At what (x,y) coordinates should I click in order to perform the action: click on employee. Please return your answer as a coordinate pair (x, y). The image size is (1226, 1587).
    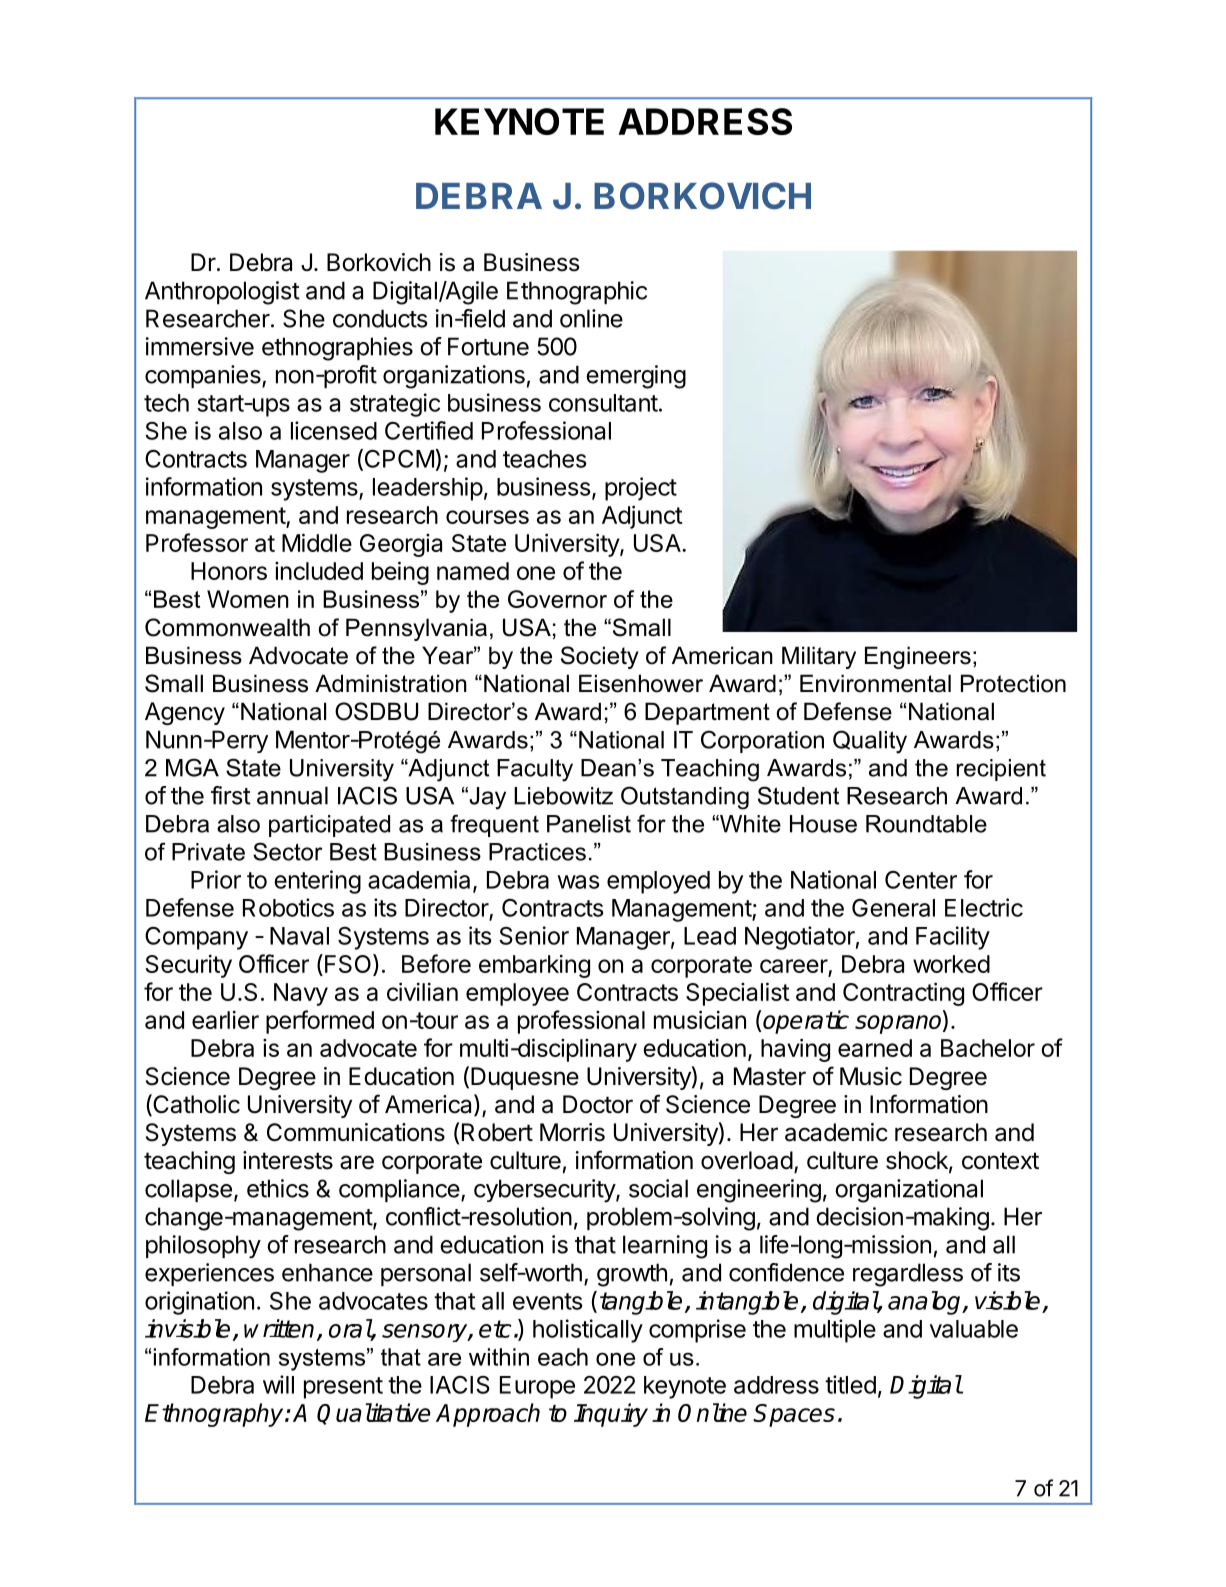
    Looking at the image, I should click on (517, 994).
